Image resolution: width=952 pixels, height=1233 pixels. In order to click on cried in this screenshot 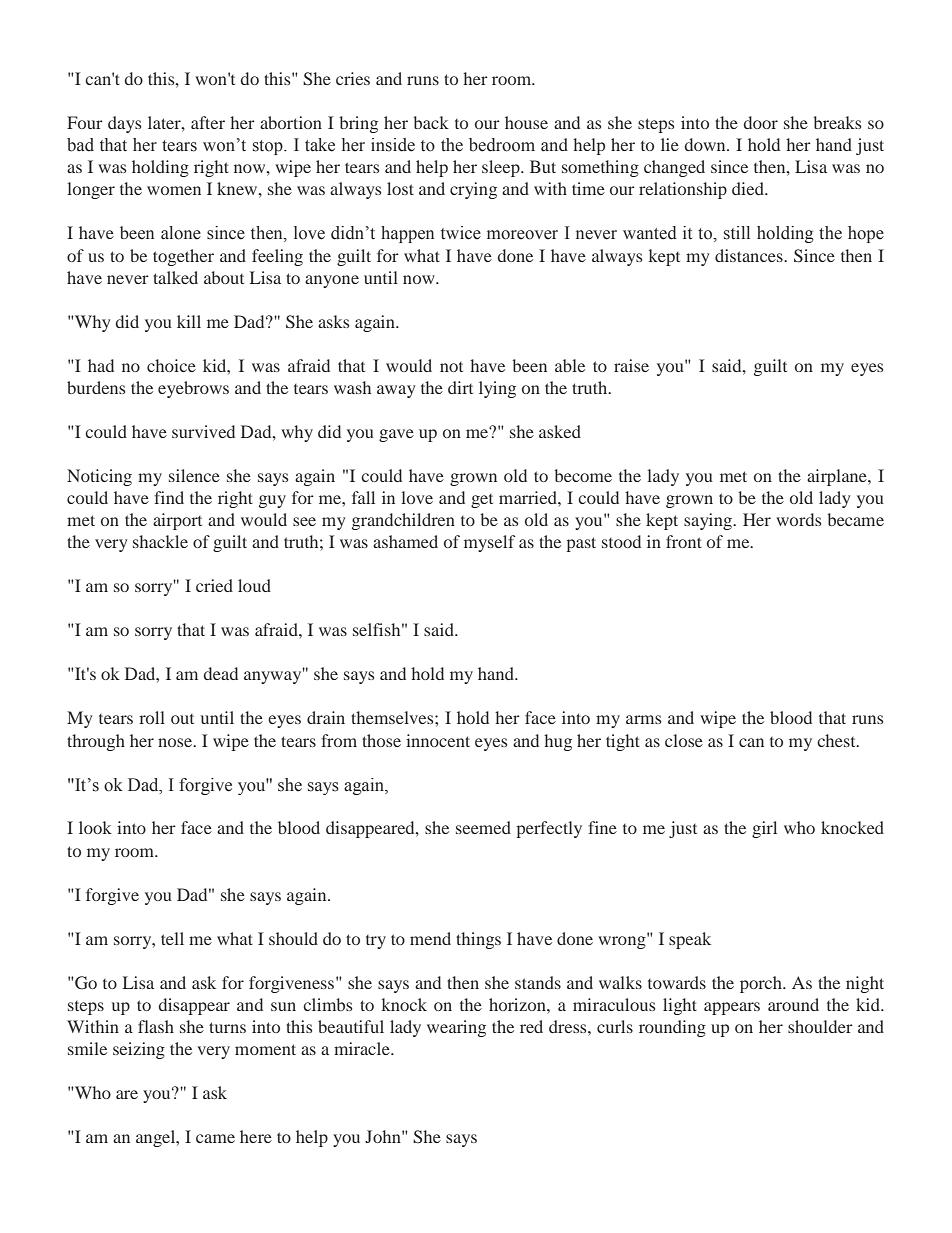, I will do `click(214, 585)`.
